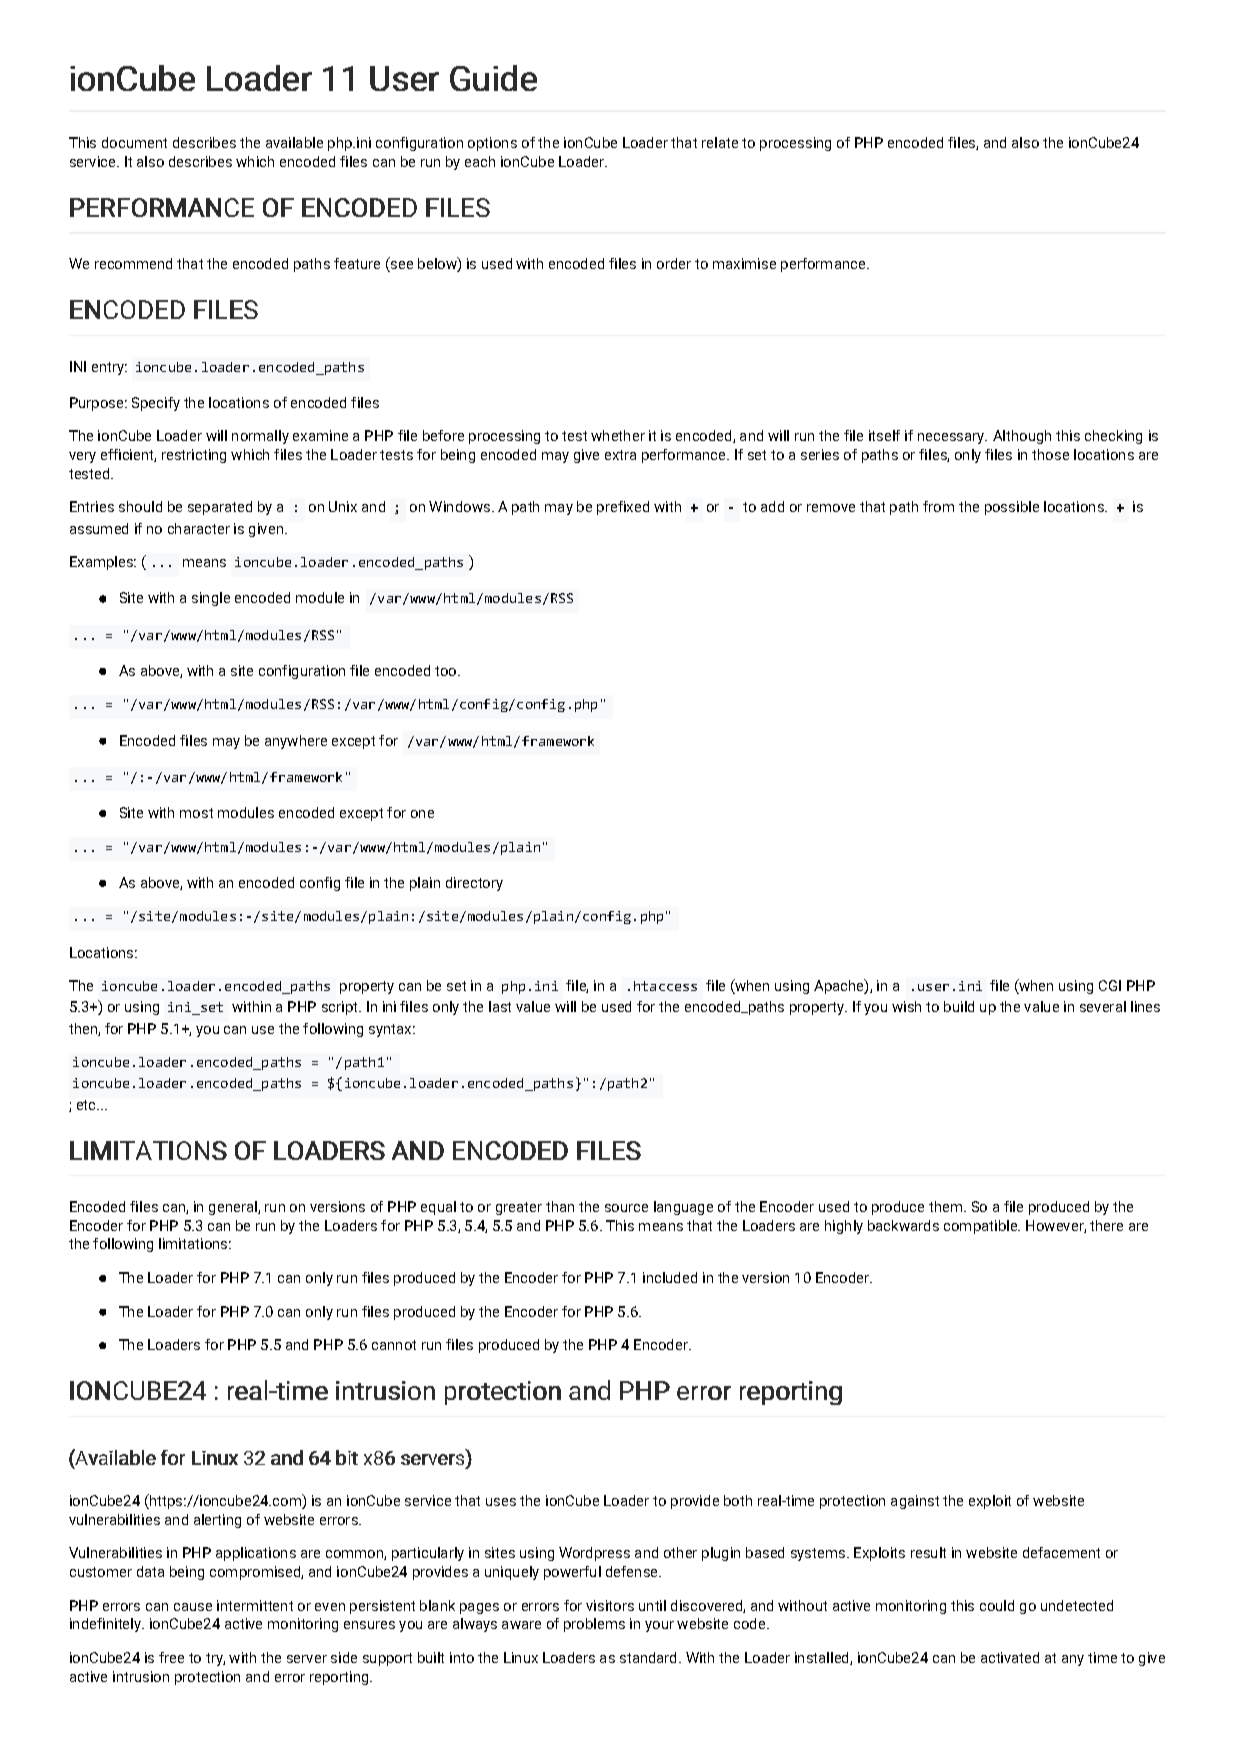 The width and height of the screenshot is (1236, 1749). What do you see at coordinates (211, 599) in the screenshot?
I see `single` at bounding box center [211, 599].
